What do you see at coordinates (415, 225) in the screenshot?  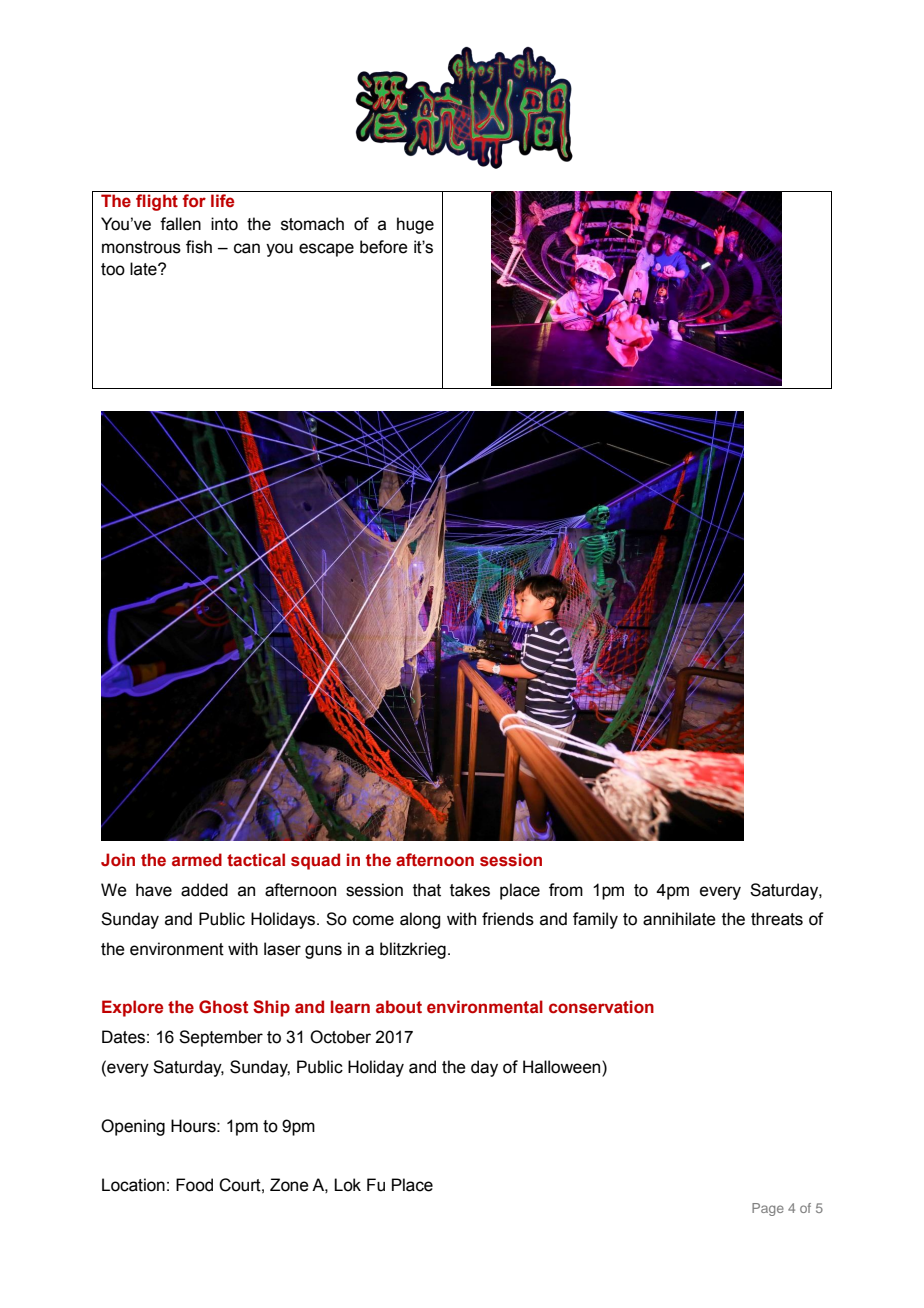 I see `huge` at bounding box center [415, 225].
